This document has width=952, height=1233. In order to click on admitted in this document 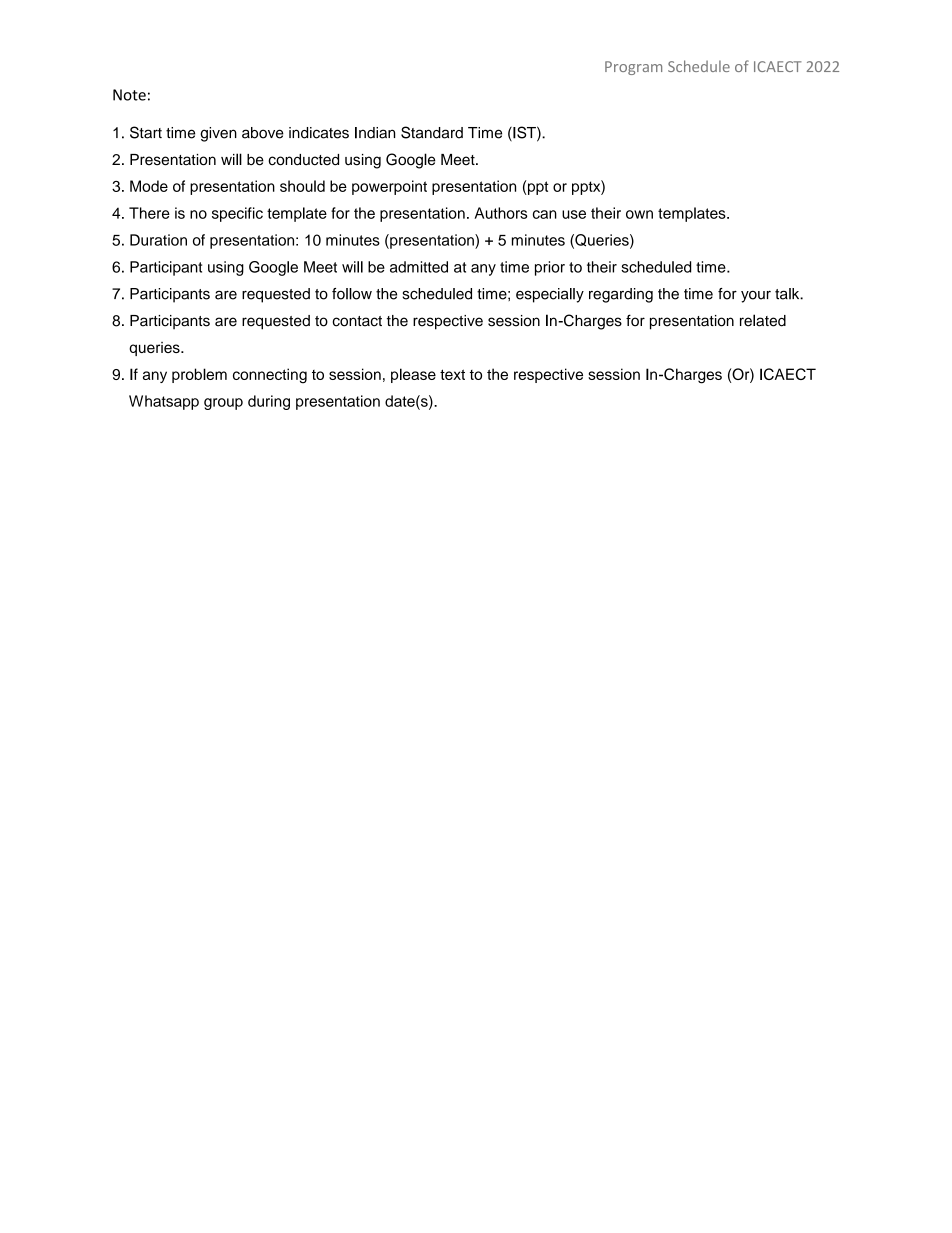, I will do `click(419, 267)`.
